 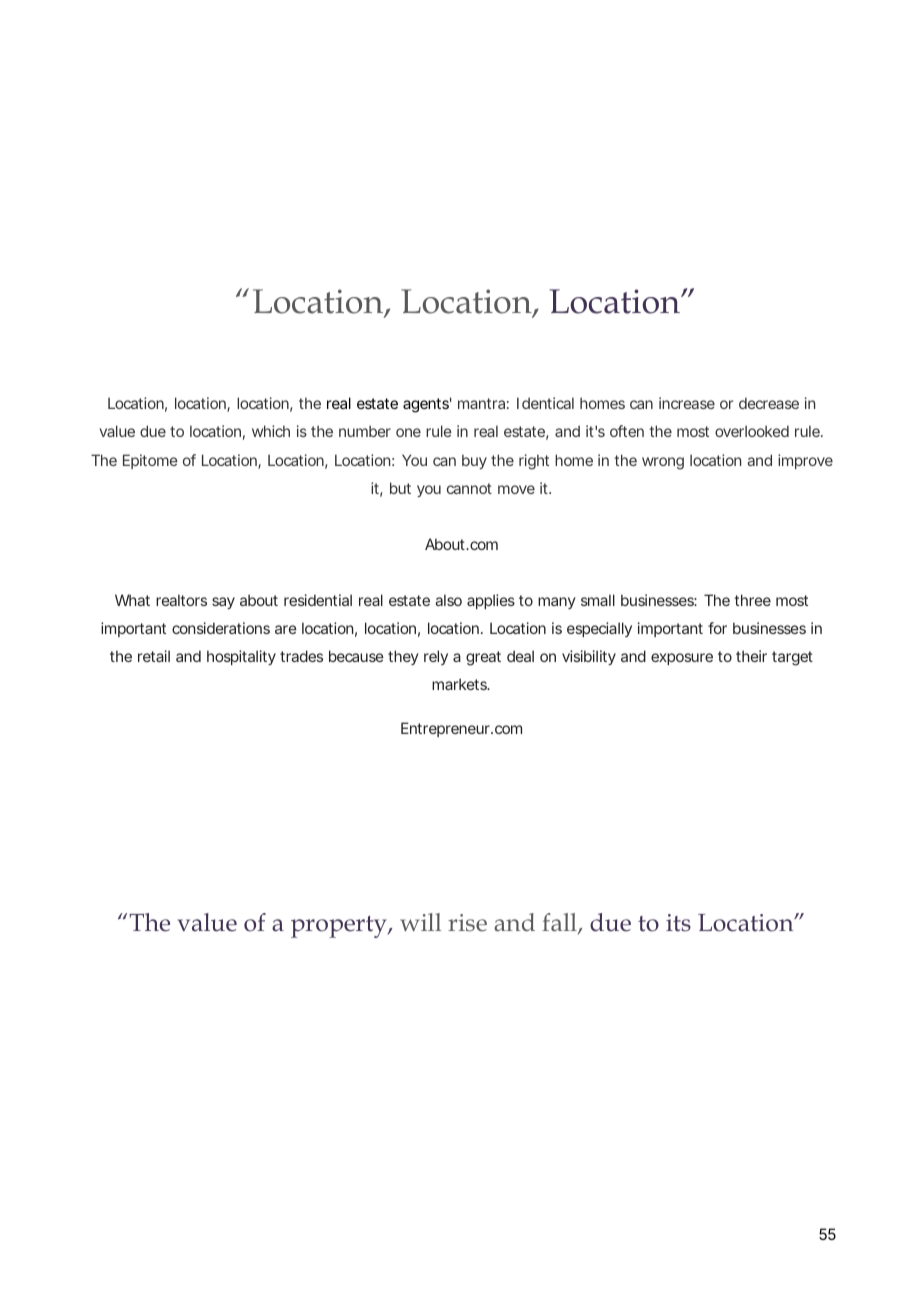 I want to click on say, so click(x=223, y=603).
